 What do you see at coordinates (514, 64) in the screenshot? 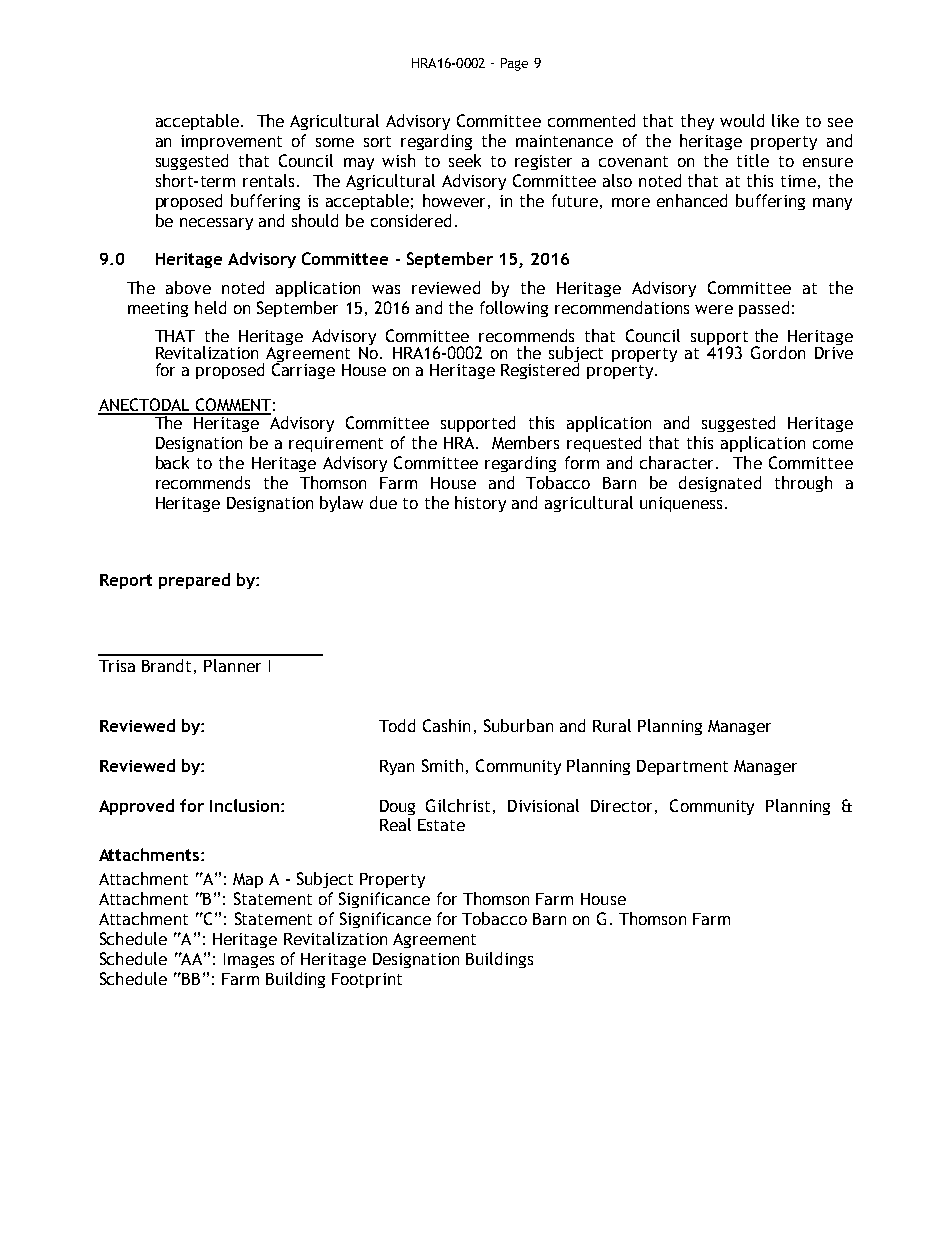
I see `Page` at bounding box center [514, 64].
